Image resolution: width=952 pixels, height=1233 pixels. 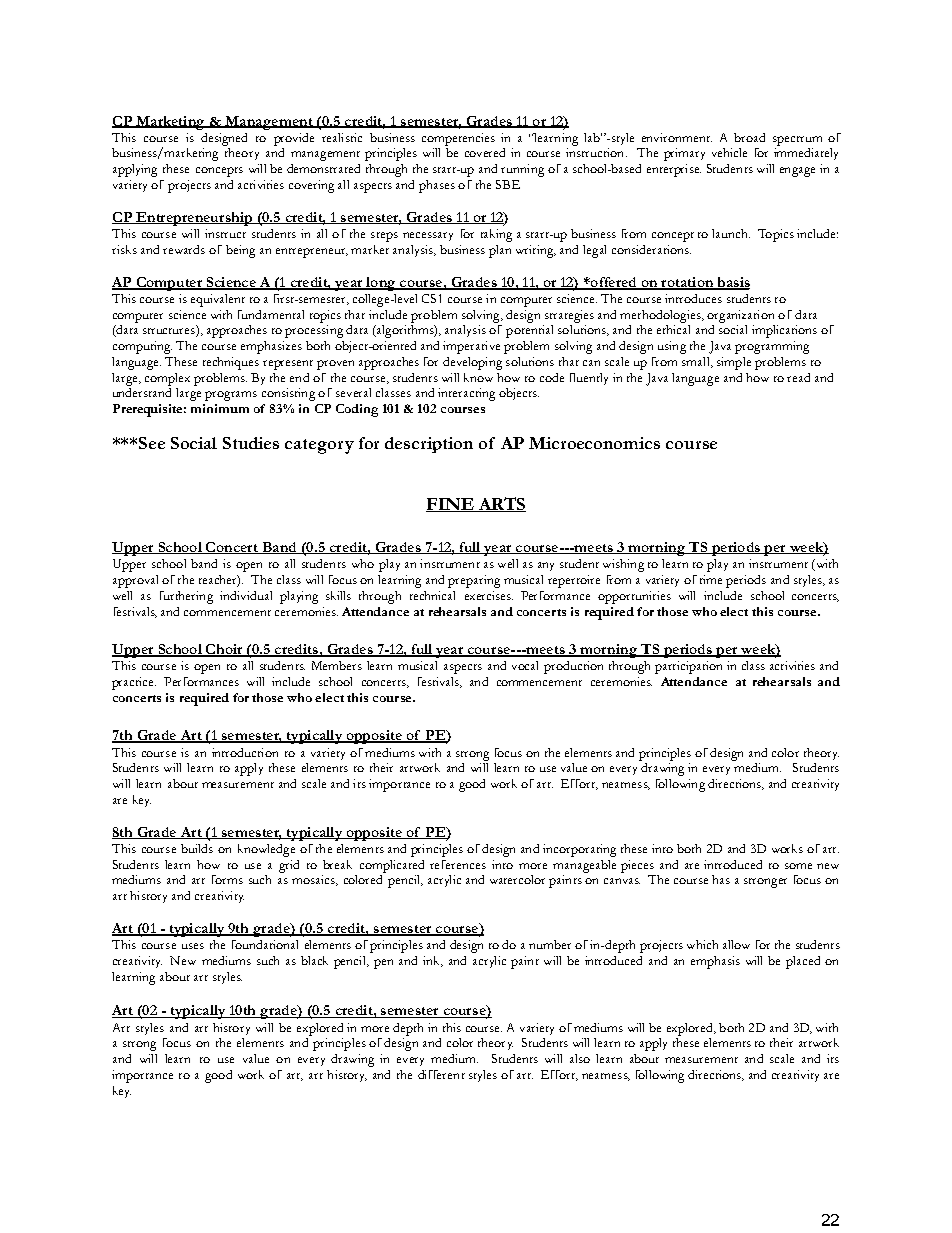 What do you see at coordinates (193, 946) in the document?
I see `uses` at bounding box center [193, 946].
